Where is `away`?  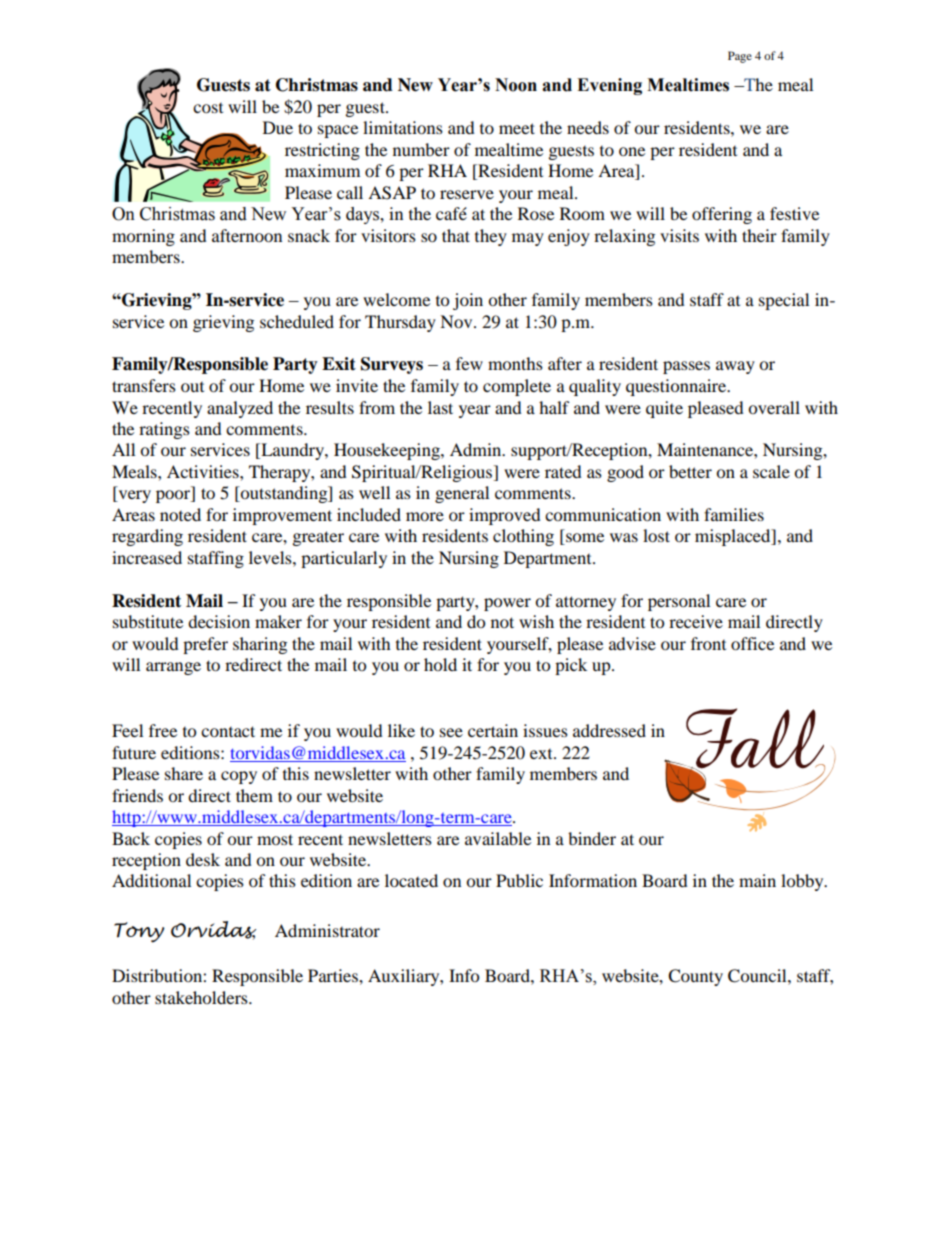 away is located at coordinates (735, 367).
